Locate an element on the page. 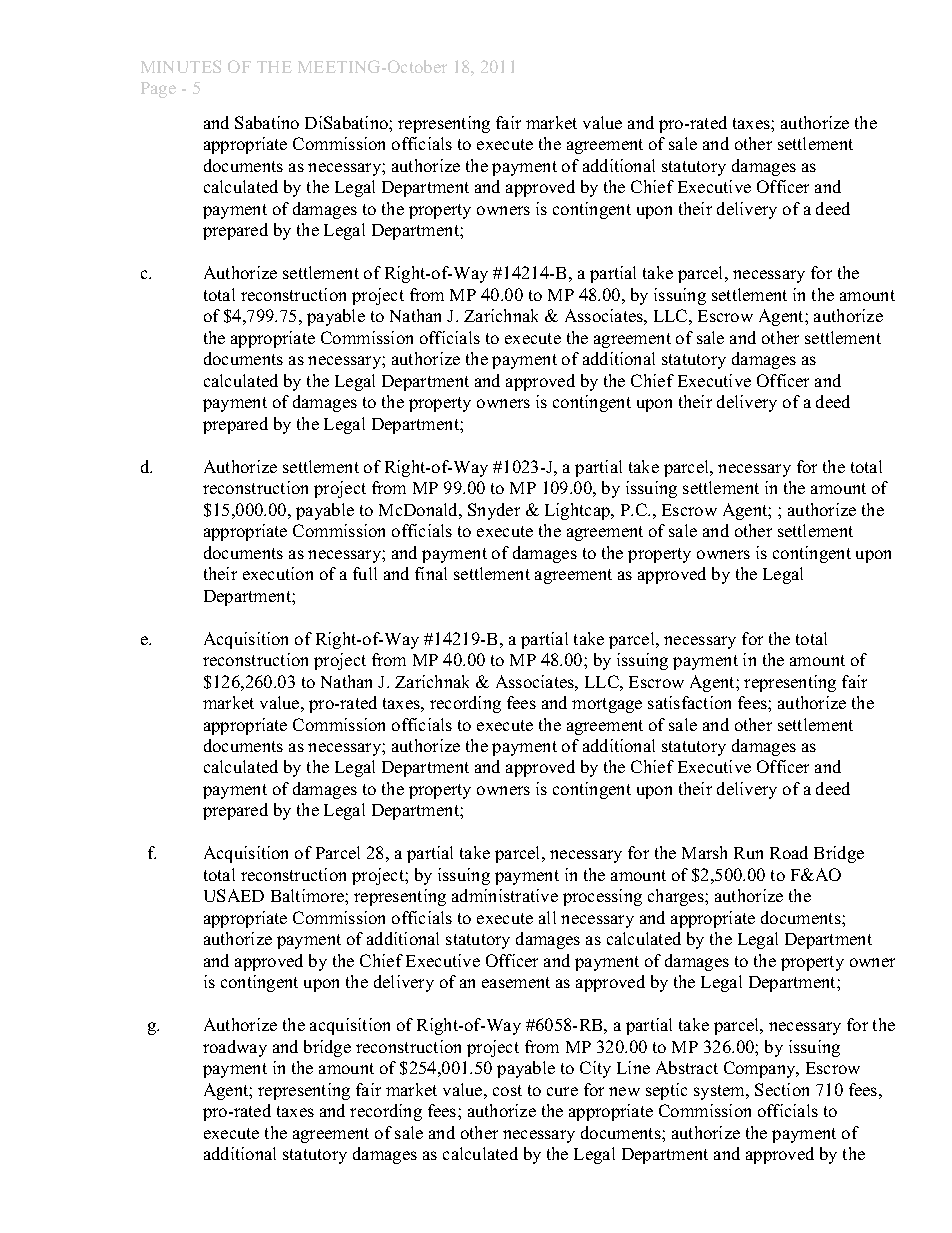 Image resolution: width=952 pixels, height=1233 pixels. MINUTES is located at coordinates (181, 66).
